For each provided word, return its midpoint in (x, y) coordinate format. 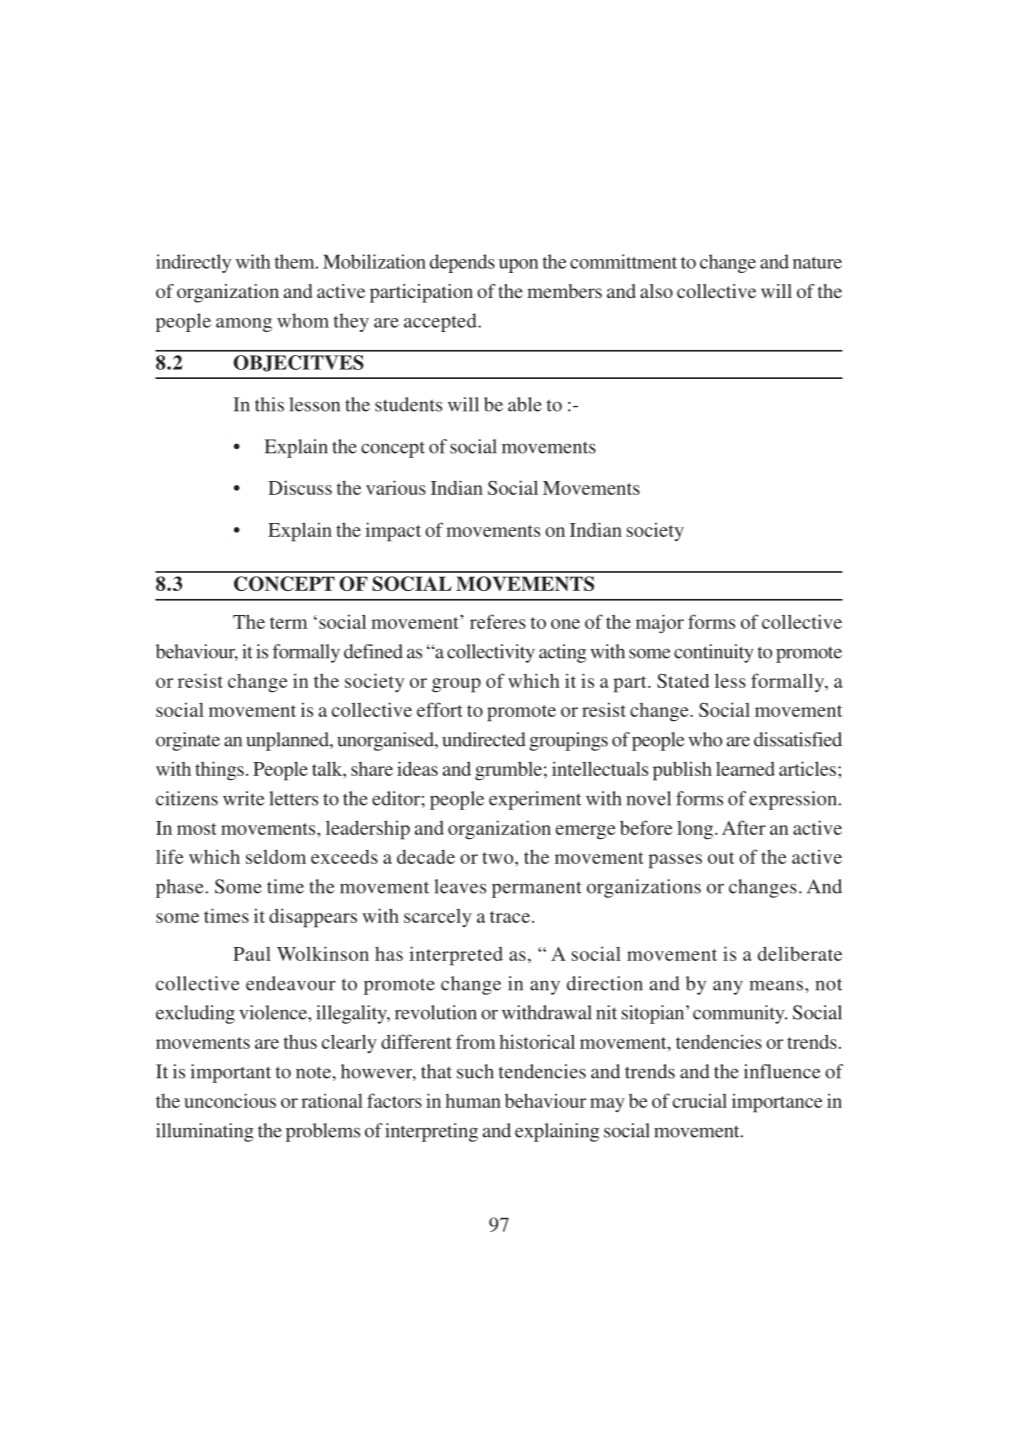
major (660, 623)
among (244, 325)
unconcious (230, 1100)
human (473, 1101)
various (396, 487)
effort (440, 709)
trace (510, 917)
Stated (683, 680)
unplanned (288, 741)
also (656, 291)
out (721, 858)
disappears (313, 918)
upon (518, 266)
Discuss (300, 487)
